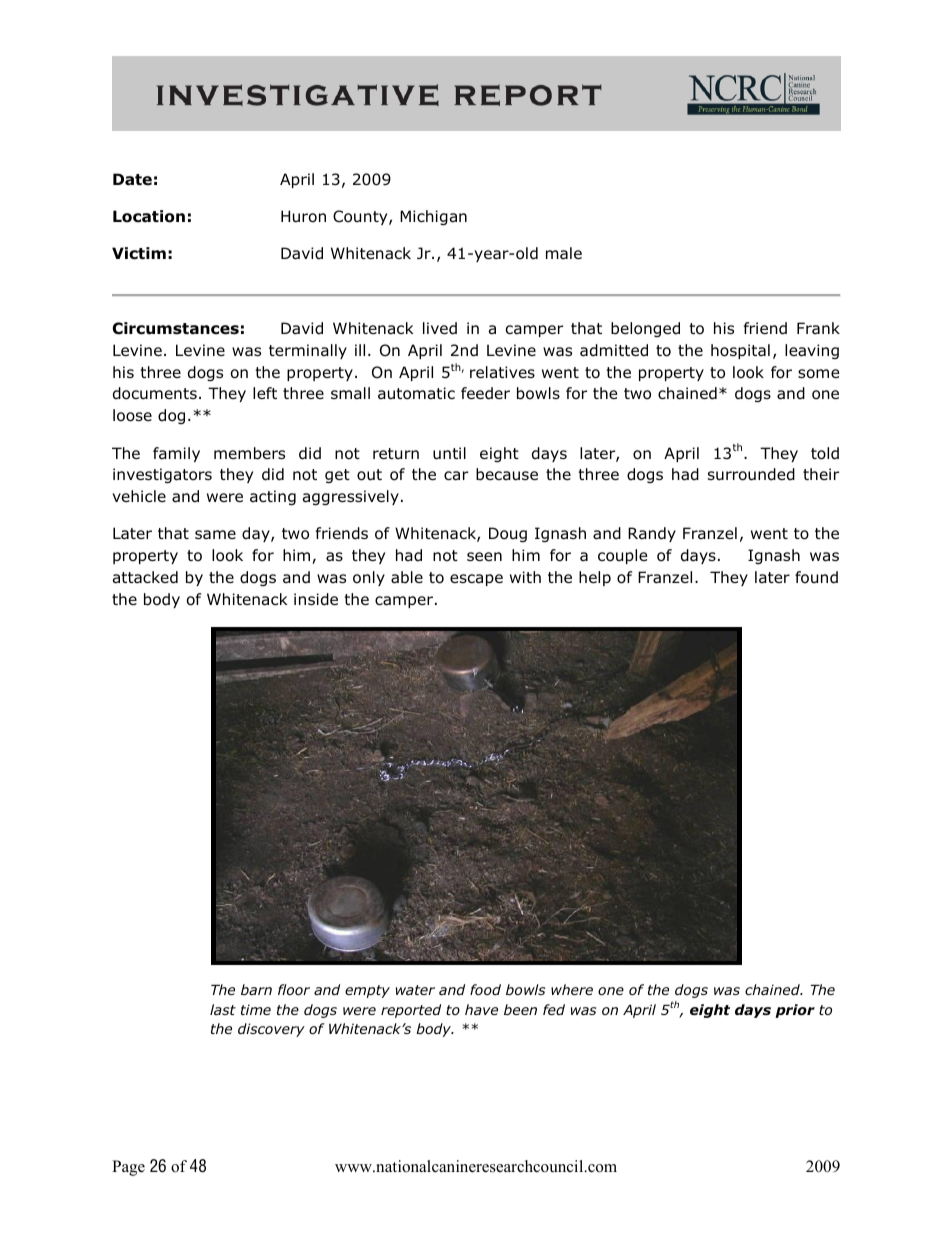 The width and height of the screenshot is (952, 1233). What do you see at coordinates (249, 453) in the screenshot?
I see `members` at bounding box center [249, 453].
